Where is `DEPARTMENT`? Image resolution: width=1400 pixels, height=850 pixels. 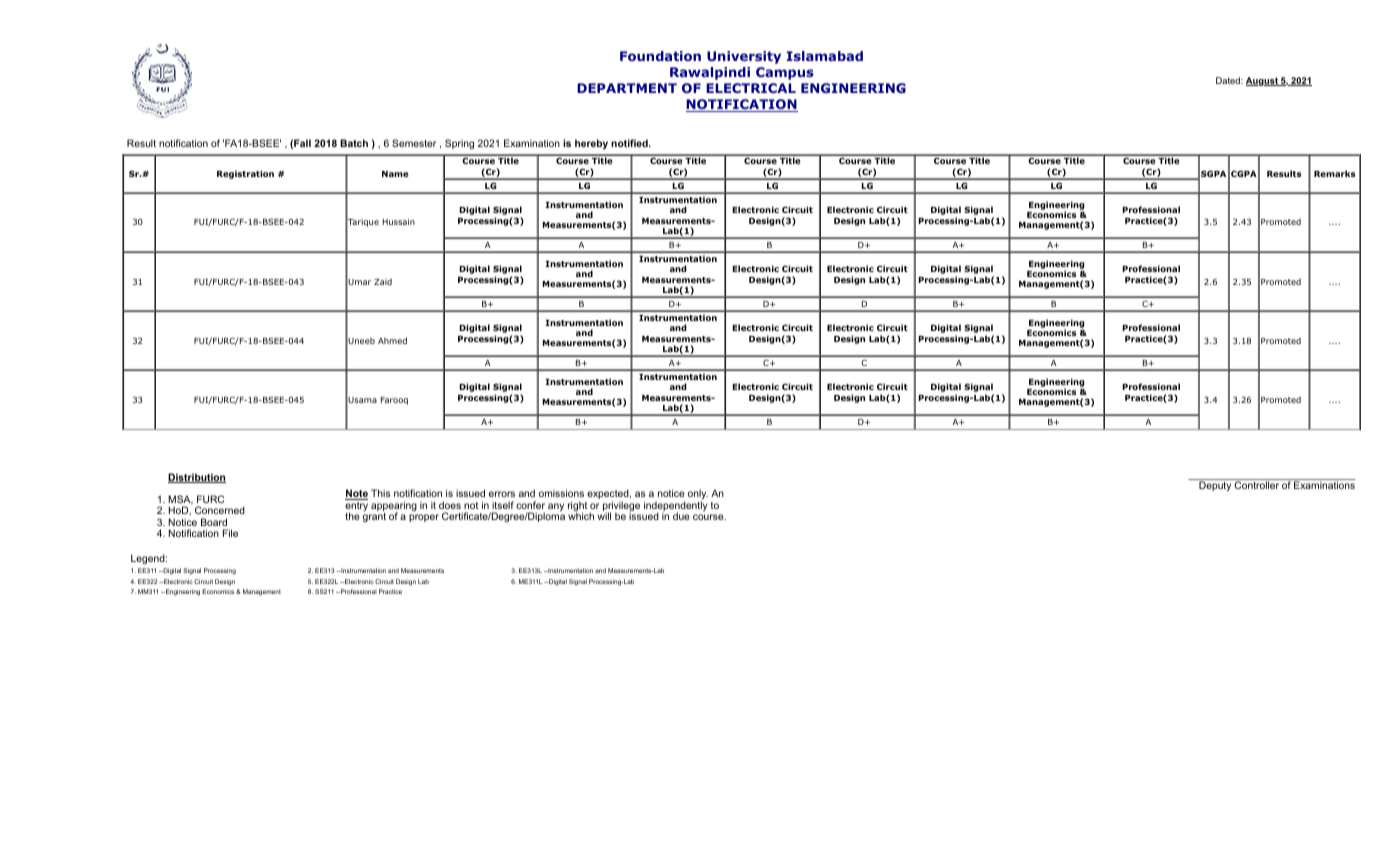 DEPARTMENT is located at coordinates (627, 88).
